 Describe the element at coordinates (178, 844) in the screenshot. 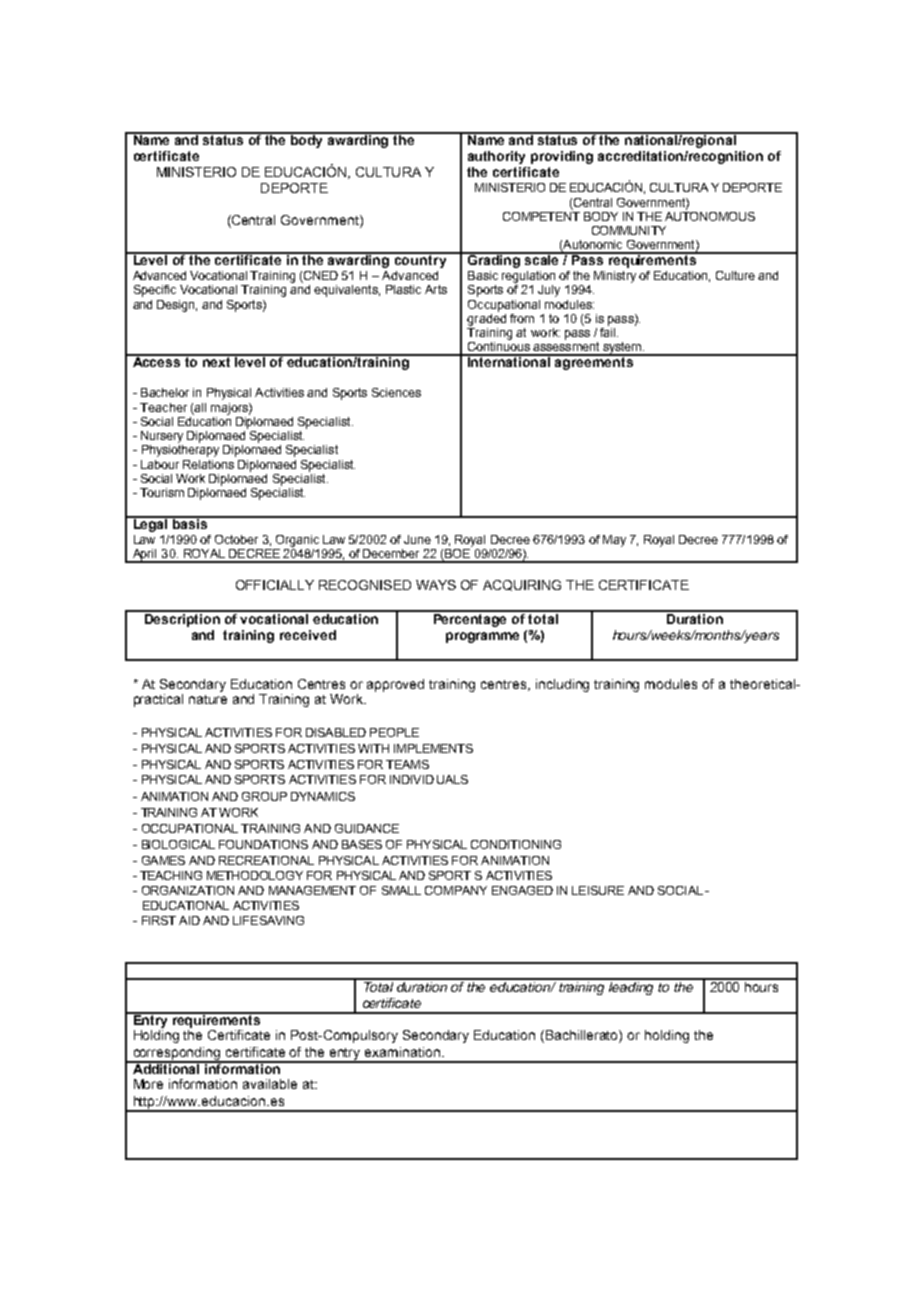

I see `BIOLOGICAL` at that location.
